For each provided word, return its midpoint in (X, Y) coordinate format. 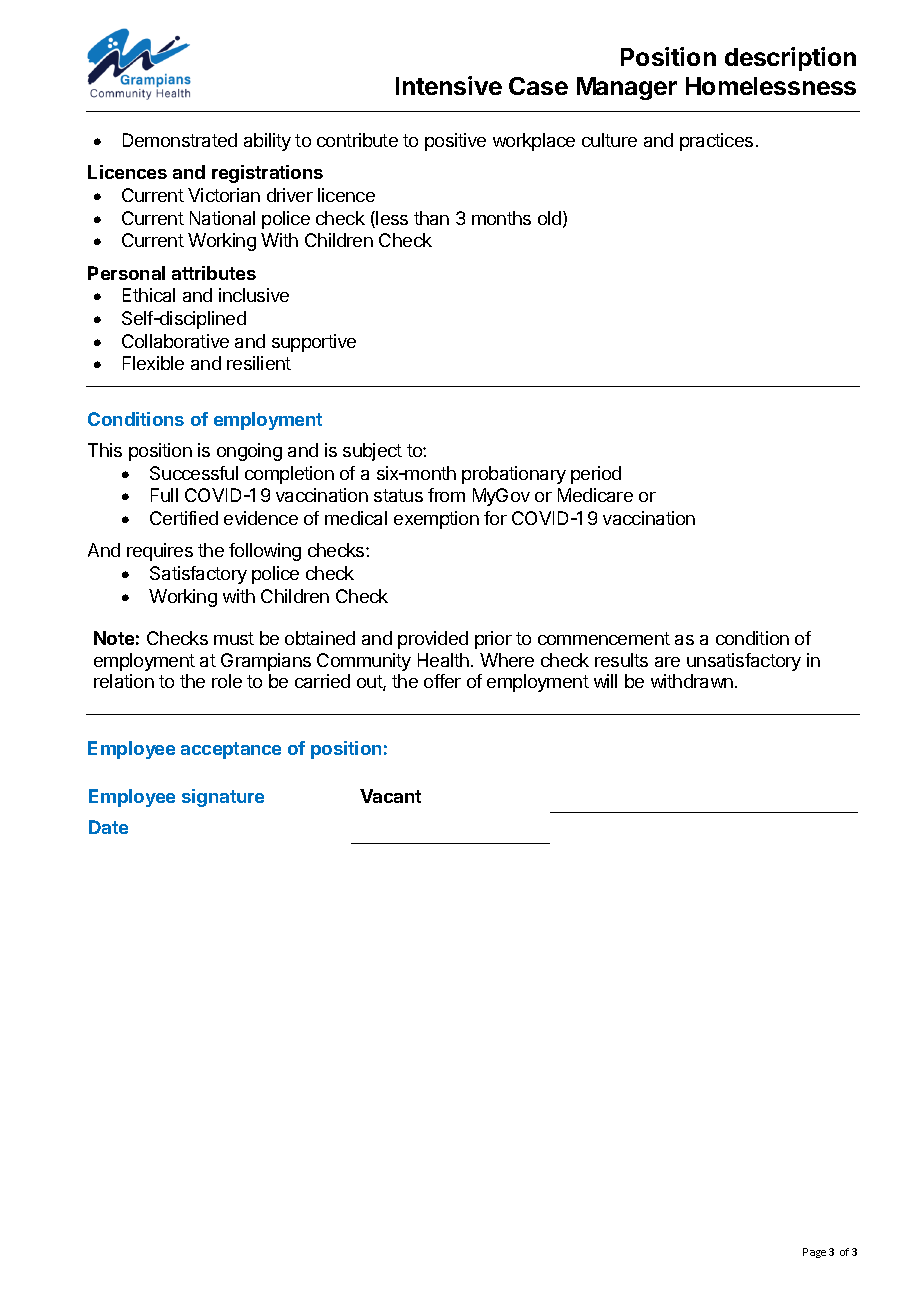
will (605, 681)
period (596, 475)
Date (108, 827)
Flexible (153, 363)
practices (716, 142)
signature (223, 798)
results (621, 660)
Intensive (449, 85)
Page (814, 1253)
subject (372, 452)
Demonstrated (180, 140)
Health (443, 660)
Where (507, 660)
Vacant (390, 796)
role (227, 681)
